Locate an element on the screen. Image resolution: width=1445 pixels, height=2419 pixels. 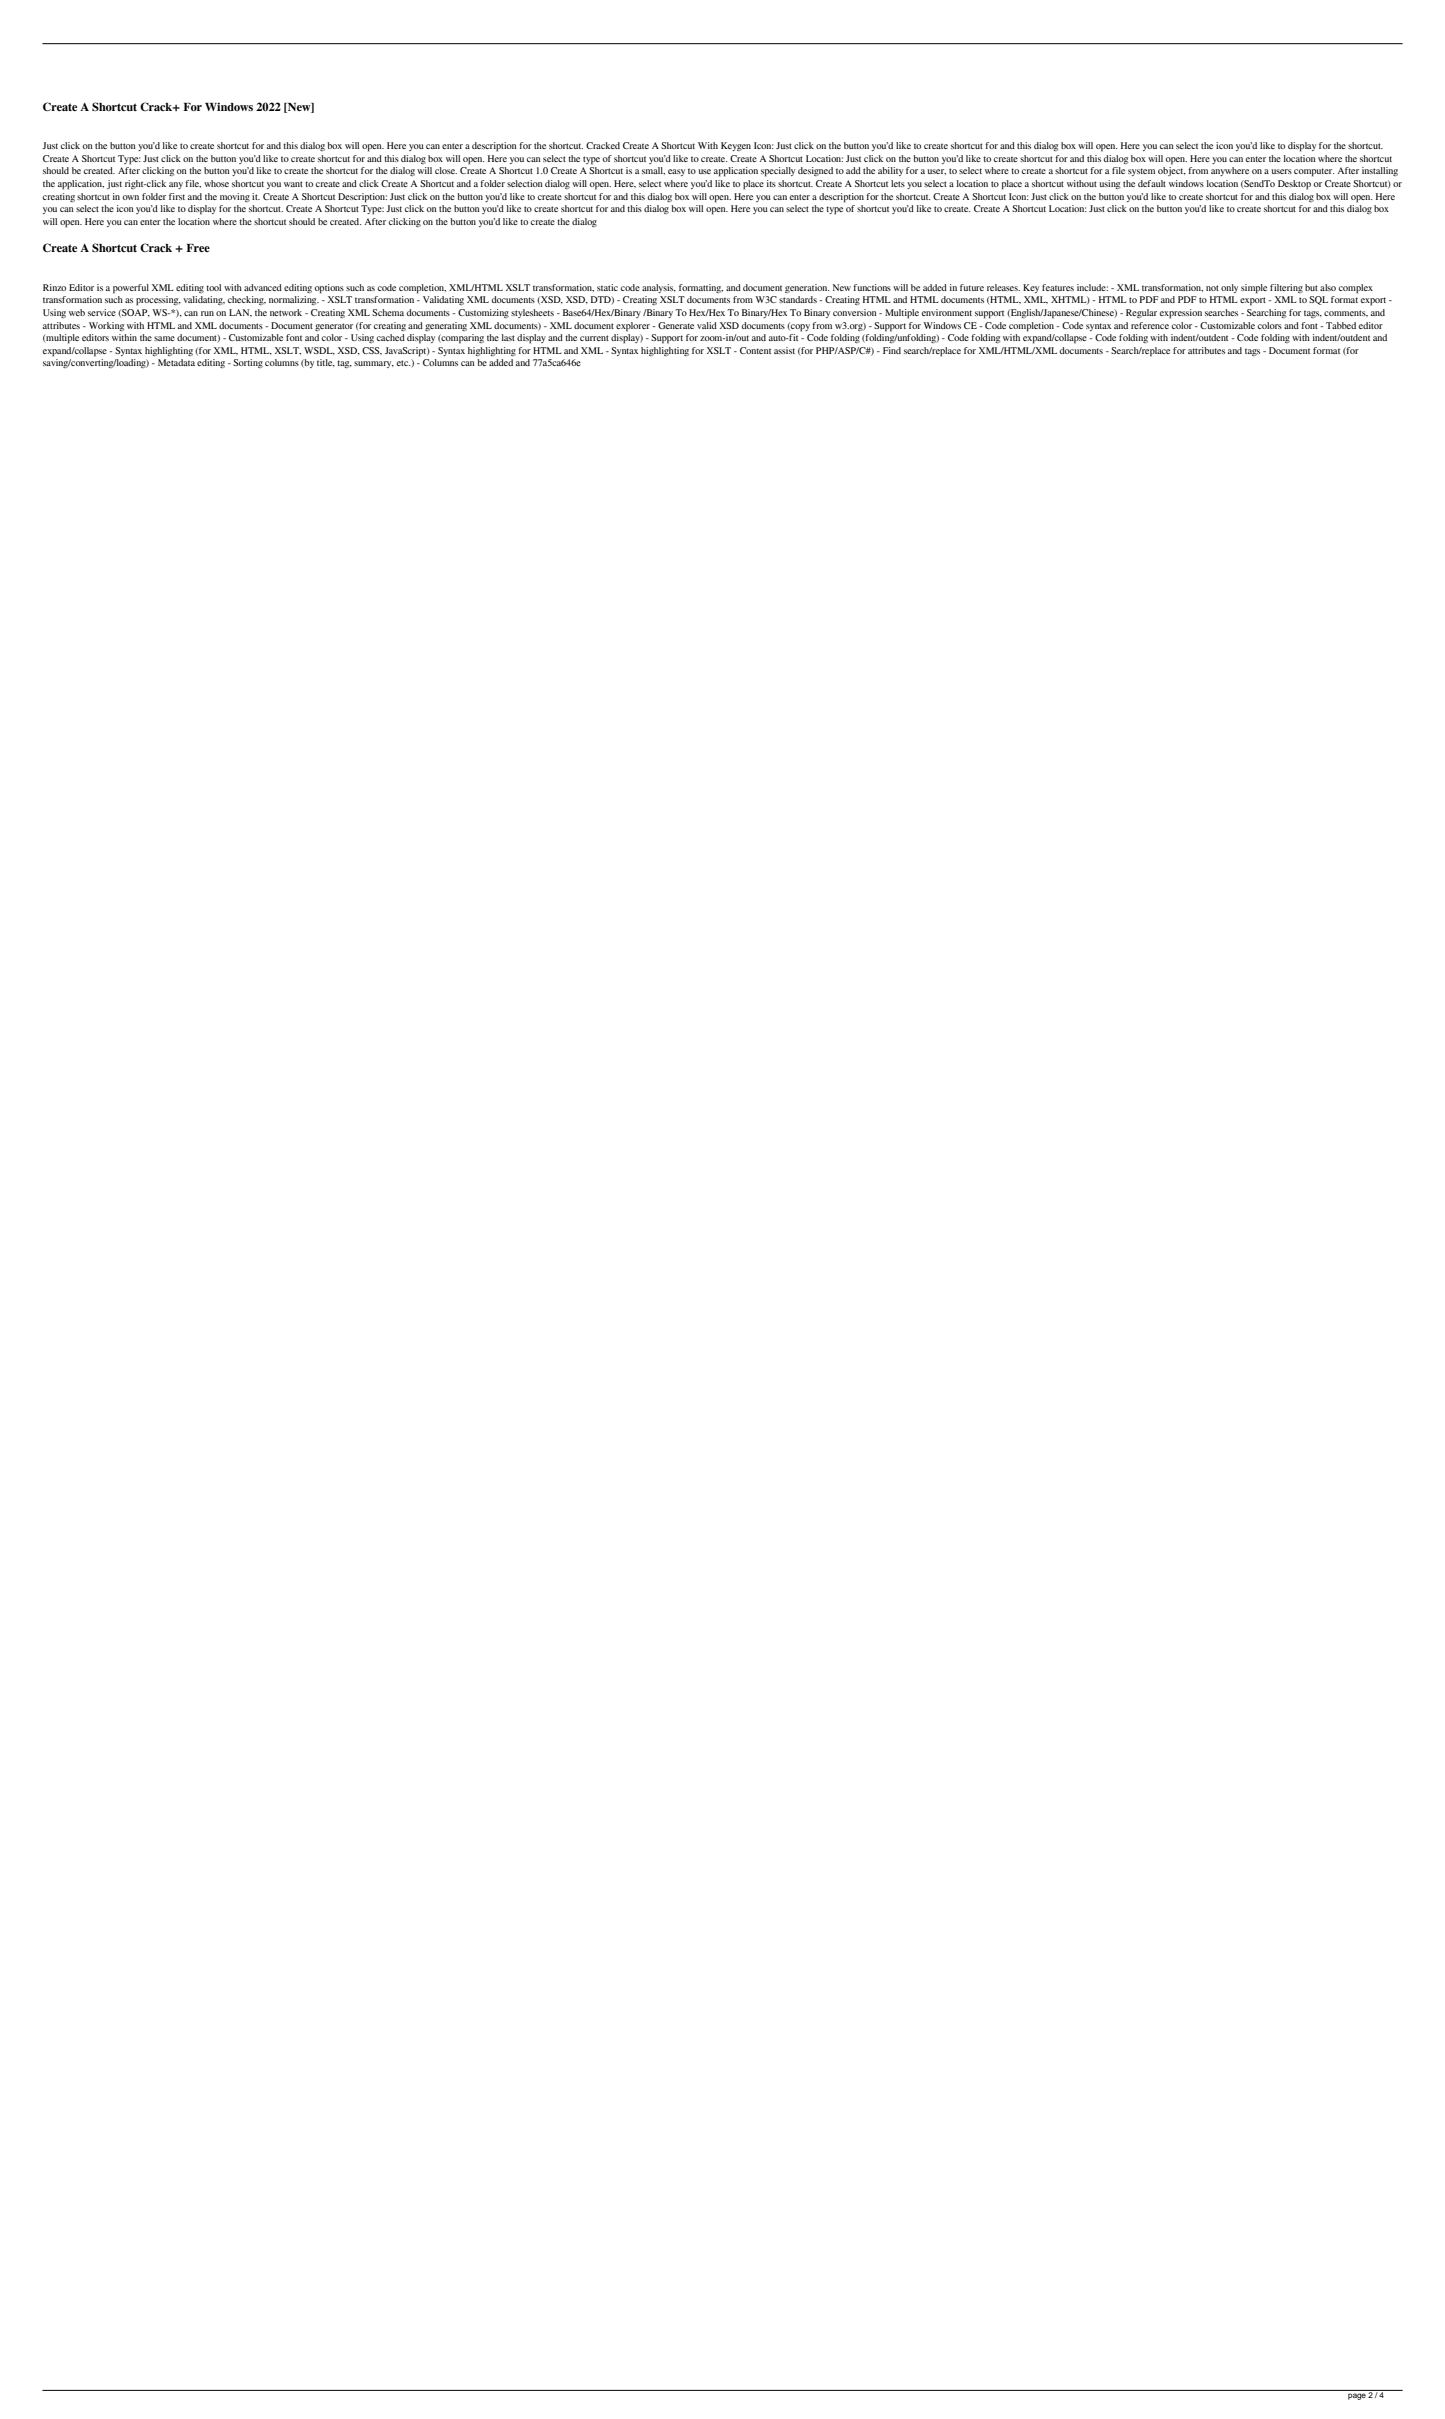
Tabbed is located at coordinates (1341, 325).
